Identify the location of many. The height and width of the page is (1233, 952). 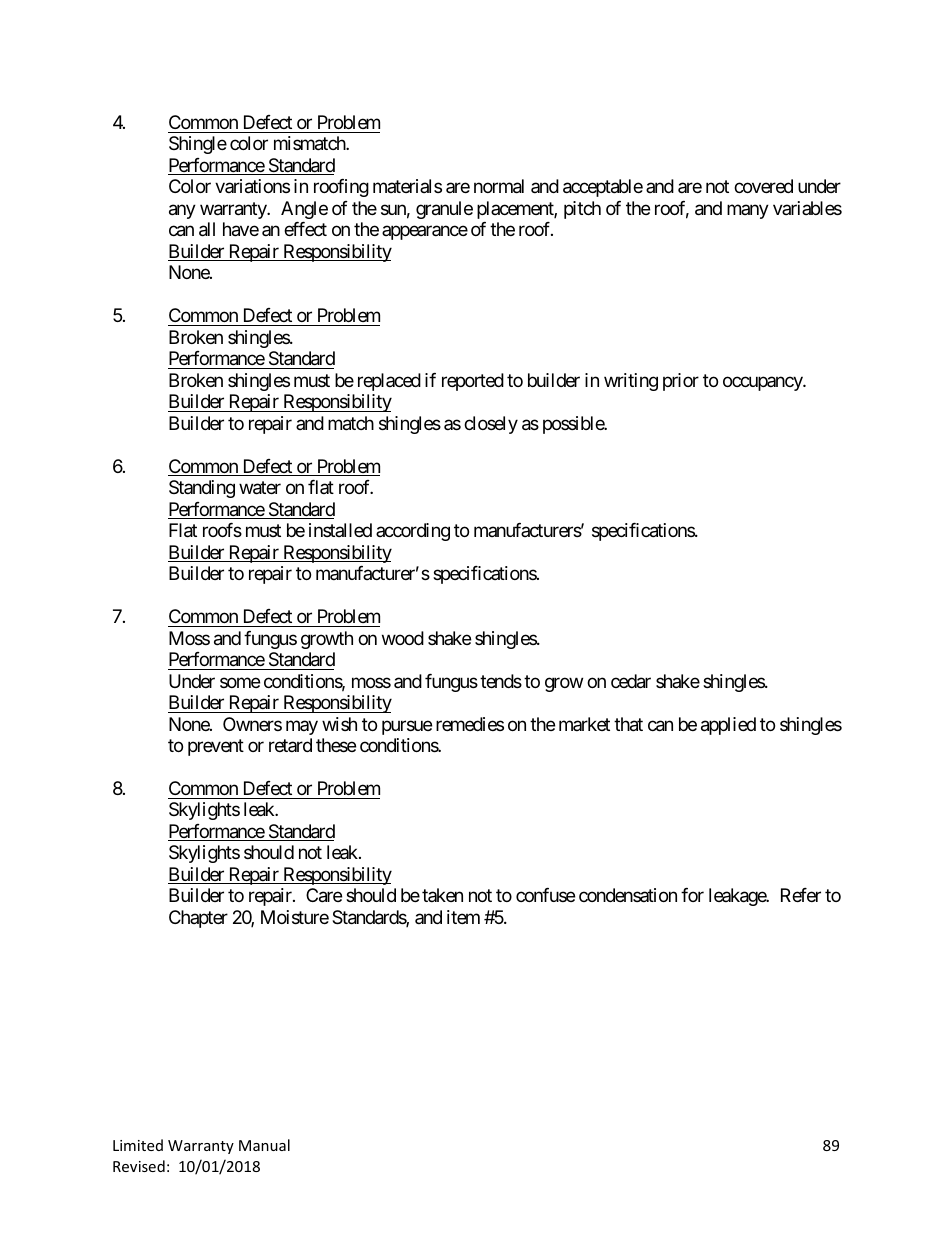
(748, 211).
